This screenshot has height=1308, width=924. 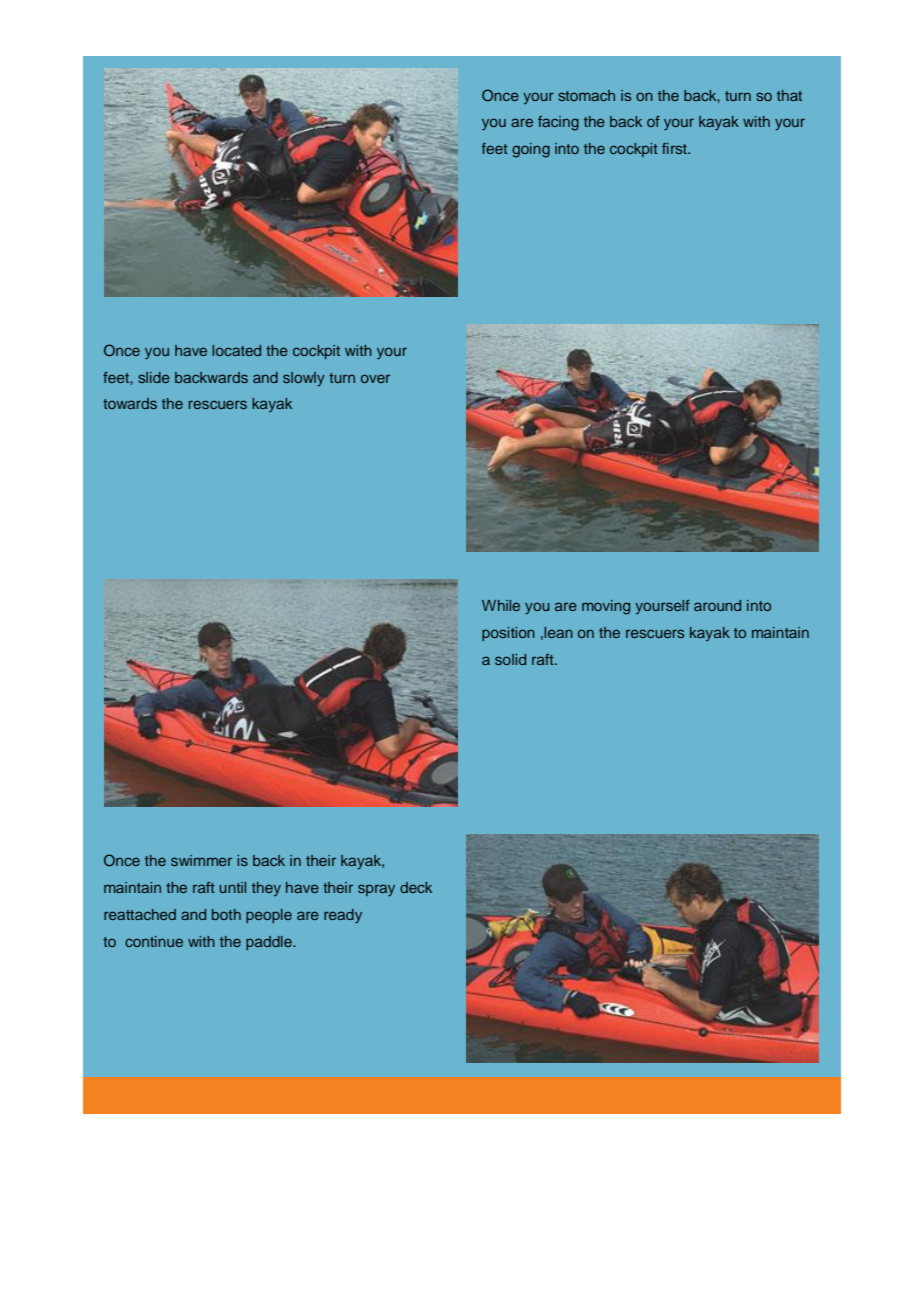 What do you see at coordinates (375, 378) in the screenshot?
I see `over` at bounding box center [375, 378].
